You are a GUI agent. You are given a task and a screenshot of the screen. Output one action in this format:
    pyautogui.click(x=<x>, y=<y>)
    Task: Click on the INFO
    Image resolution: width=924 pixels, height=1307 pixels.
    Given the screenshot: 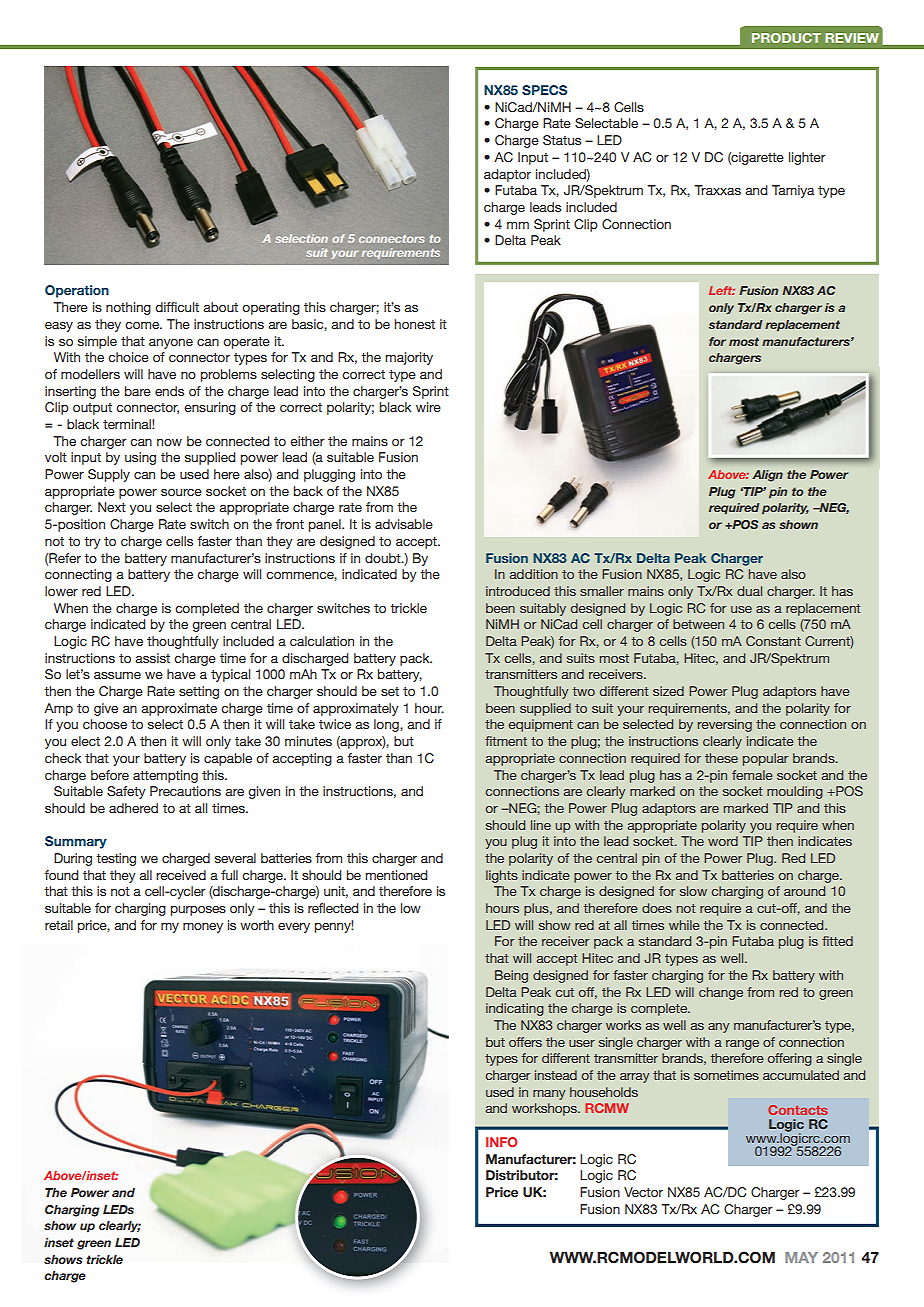 What is the action you would take?
    pyautogui.click(x=501, y=1142)
